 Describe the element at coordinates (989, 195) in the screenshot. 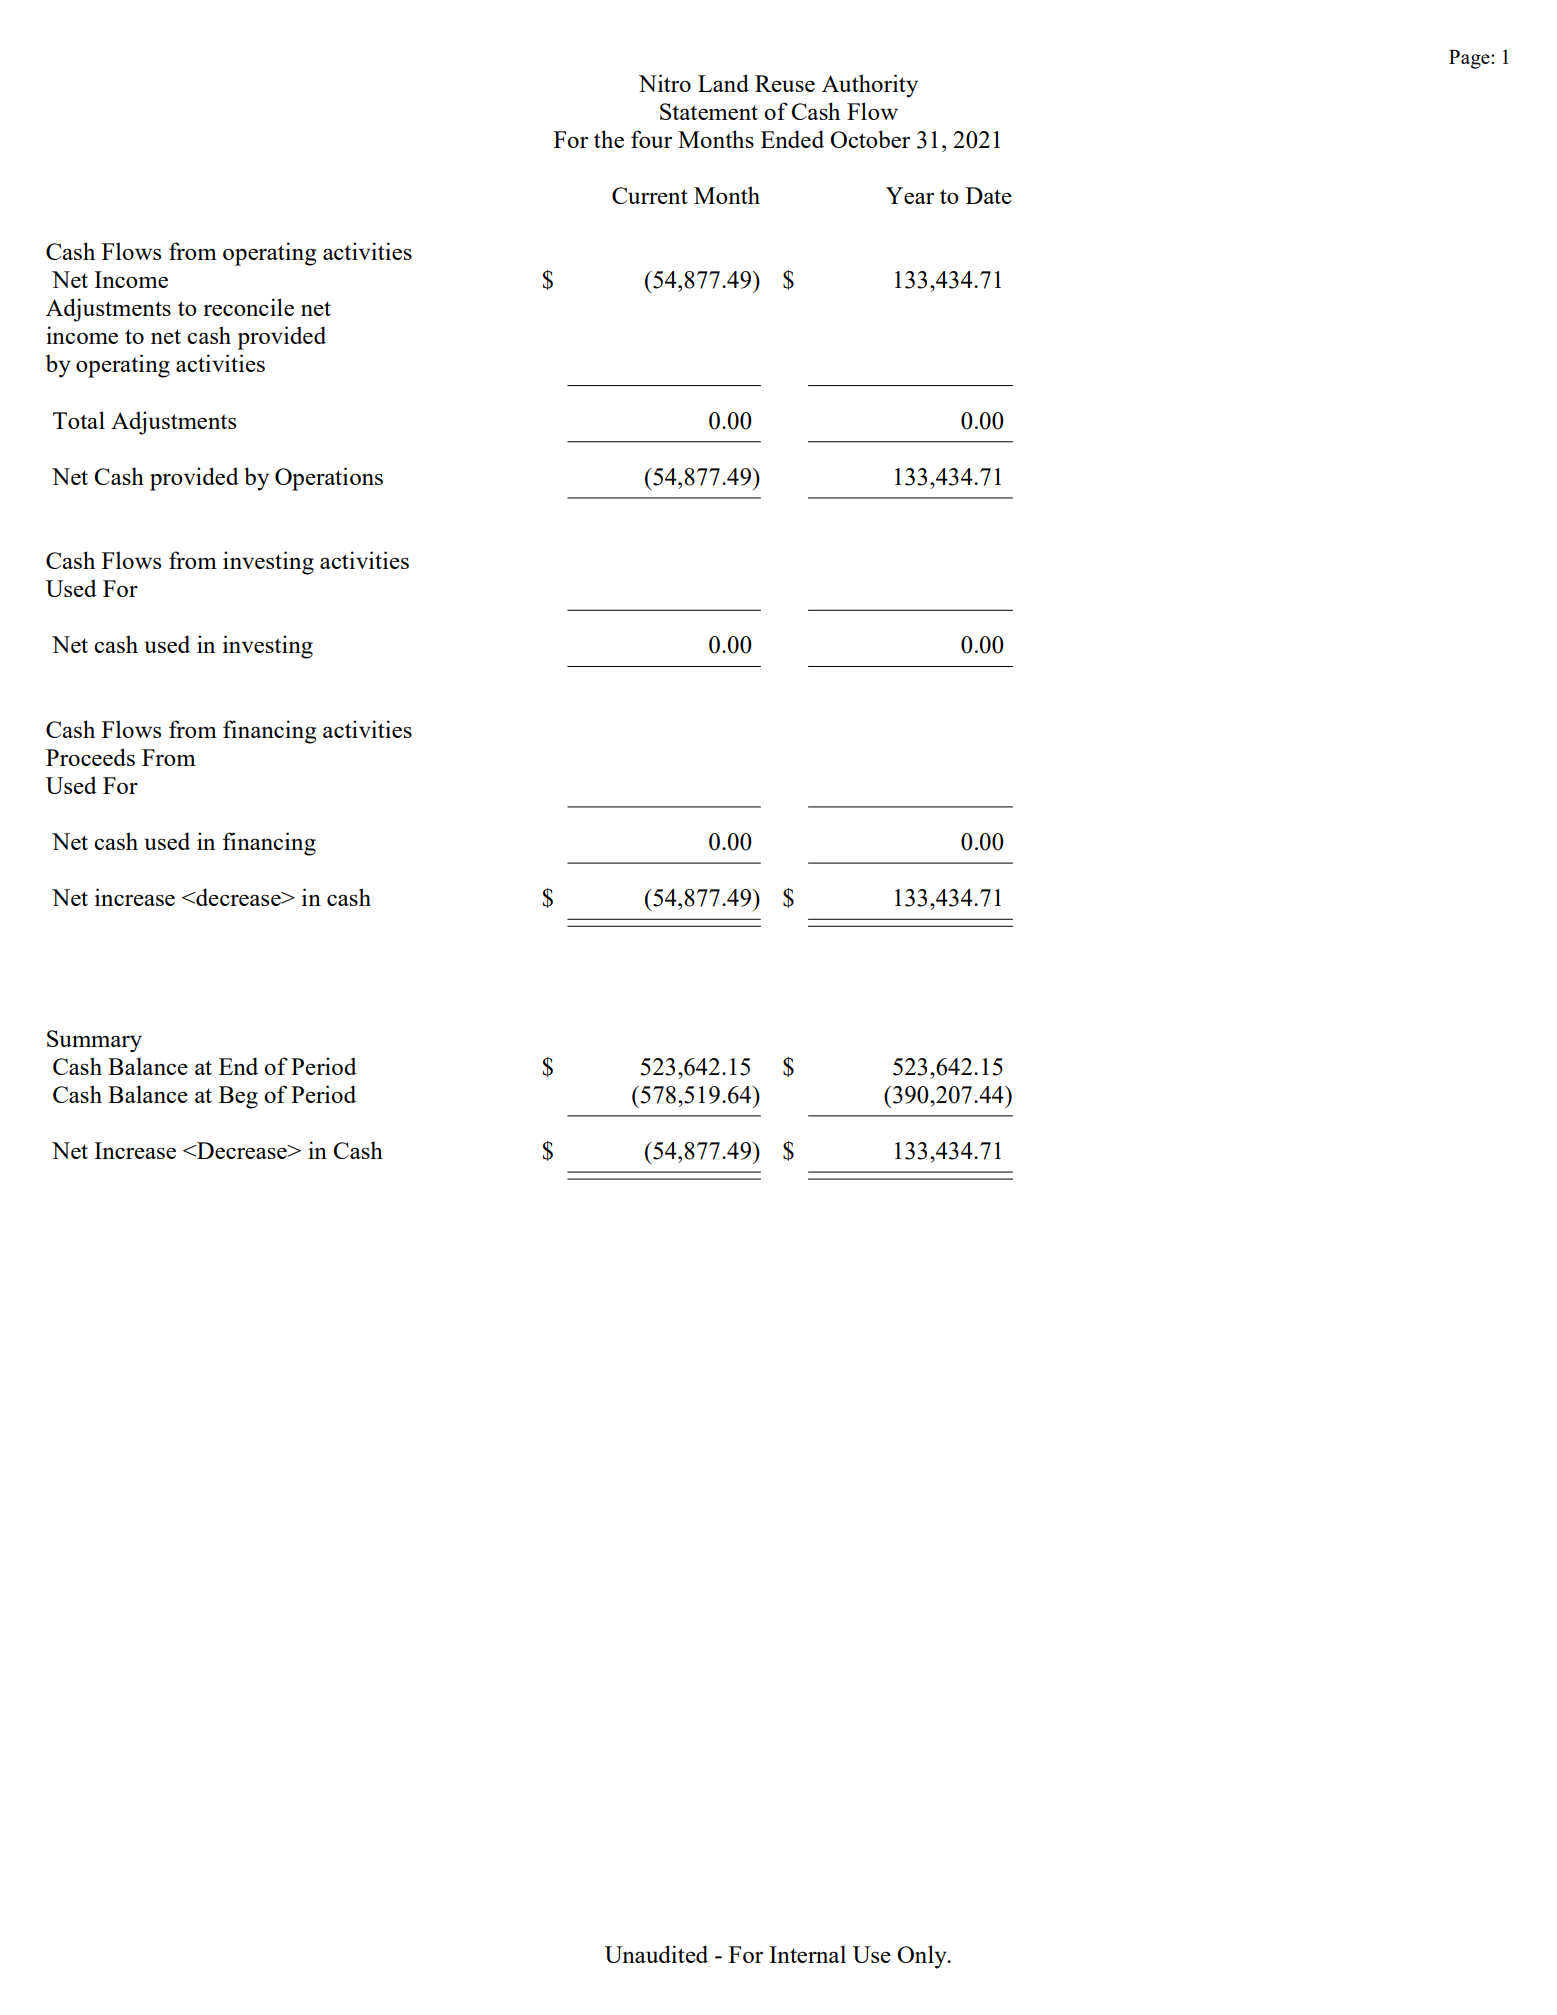

I see `Date` at that location.
